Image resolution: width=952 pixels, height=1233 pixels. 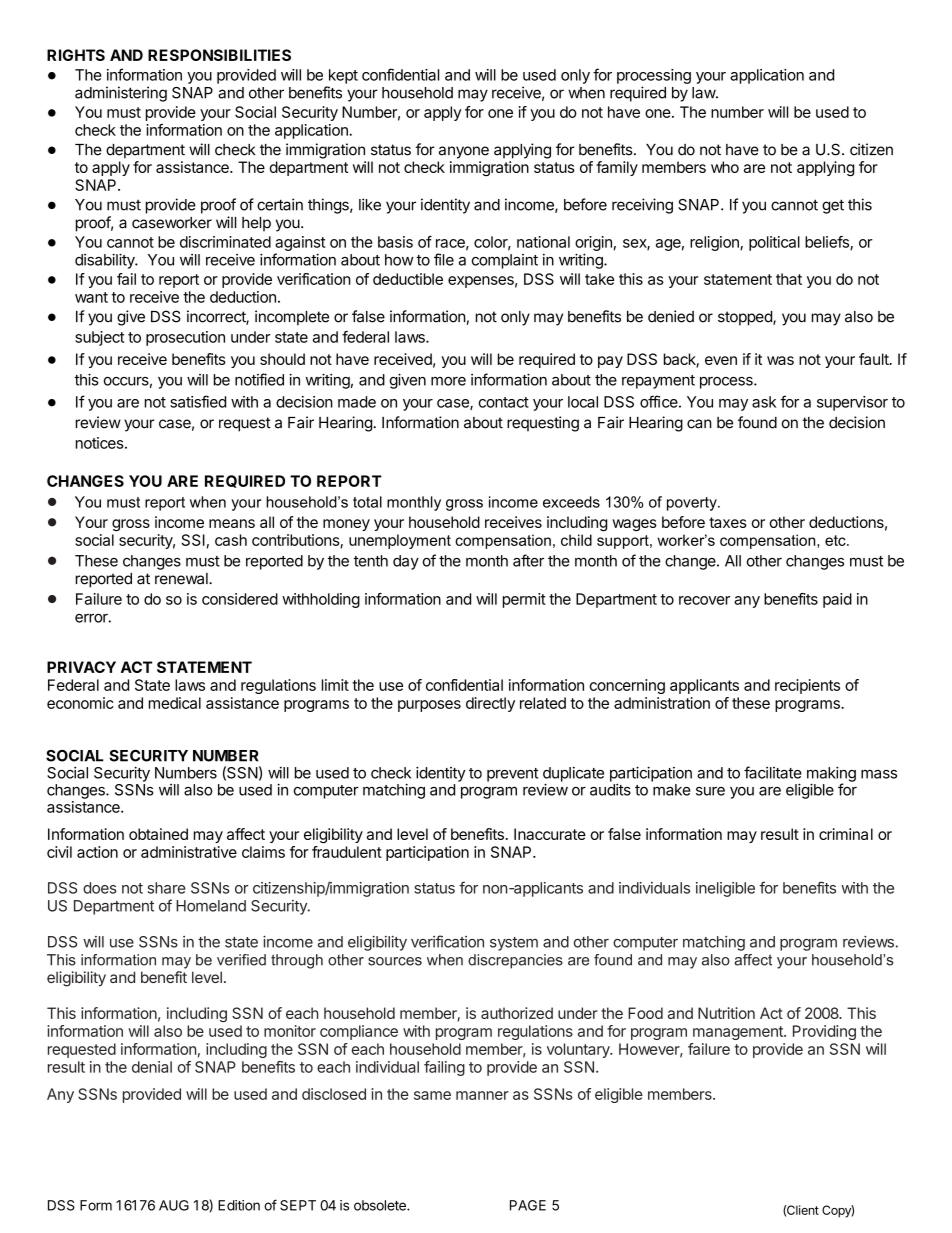 I want to click on administering, so click(x=121, y=94).
